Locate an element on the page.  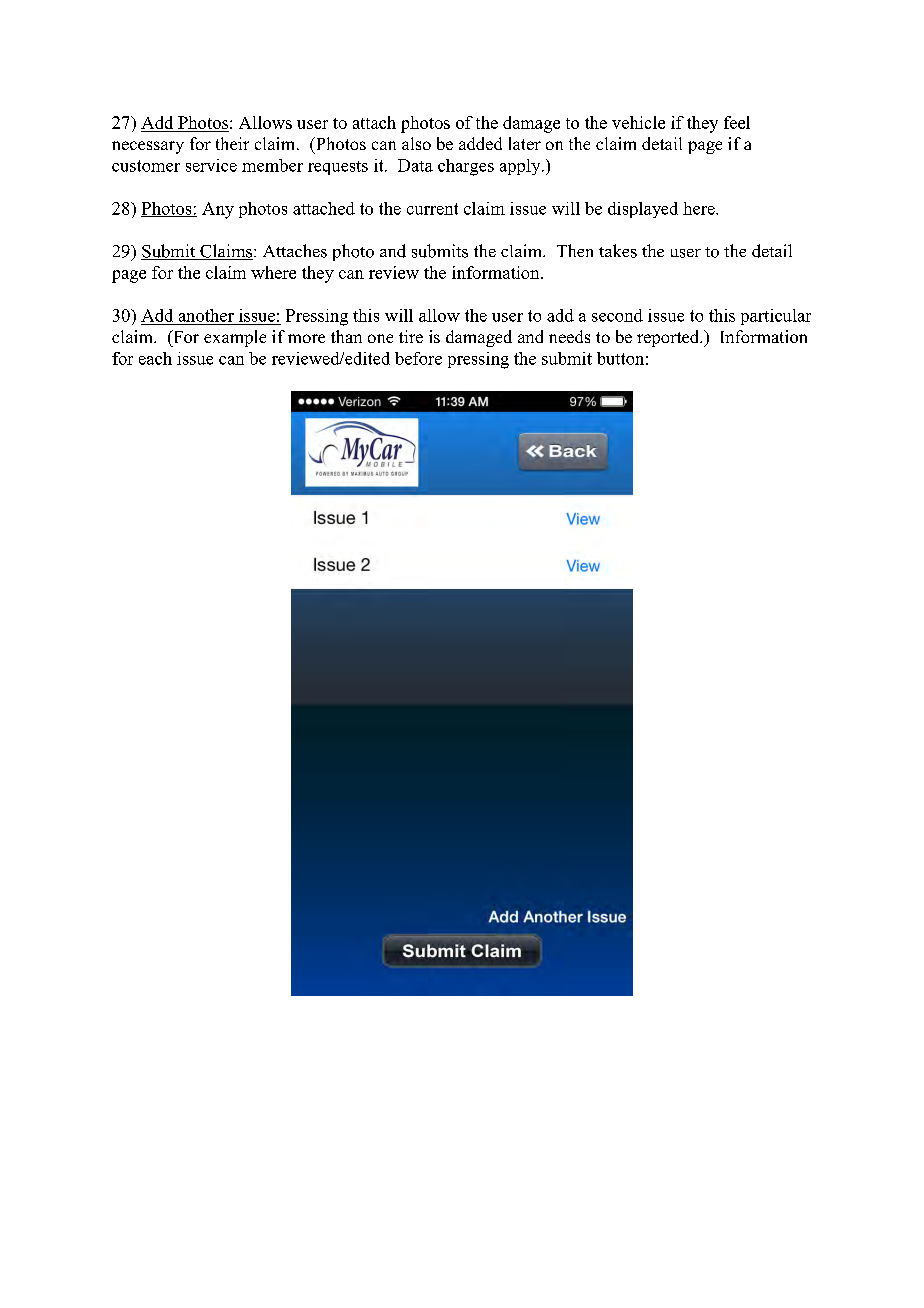
Any is located at coordinates (218, 210).
